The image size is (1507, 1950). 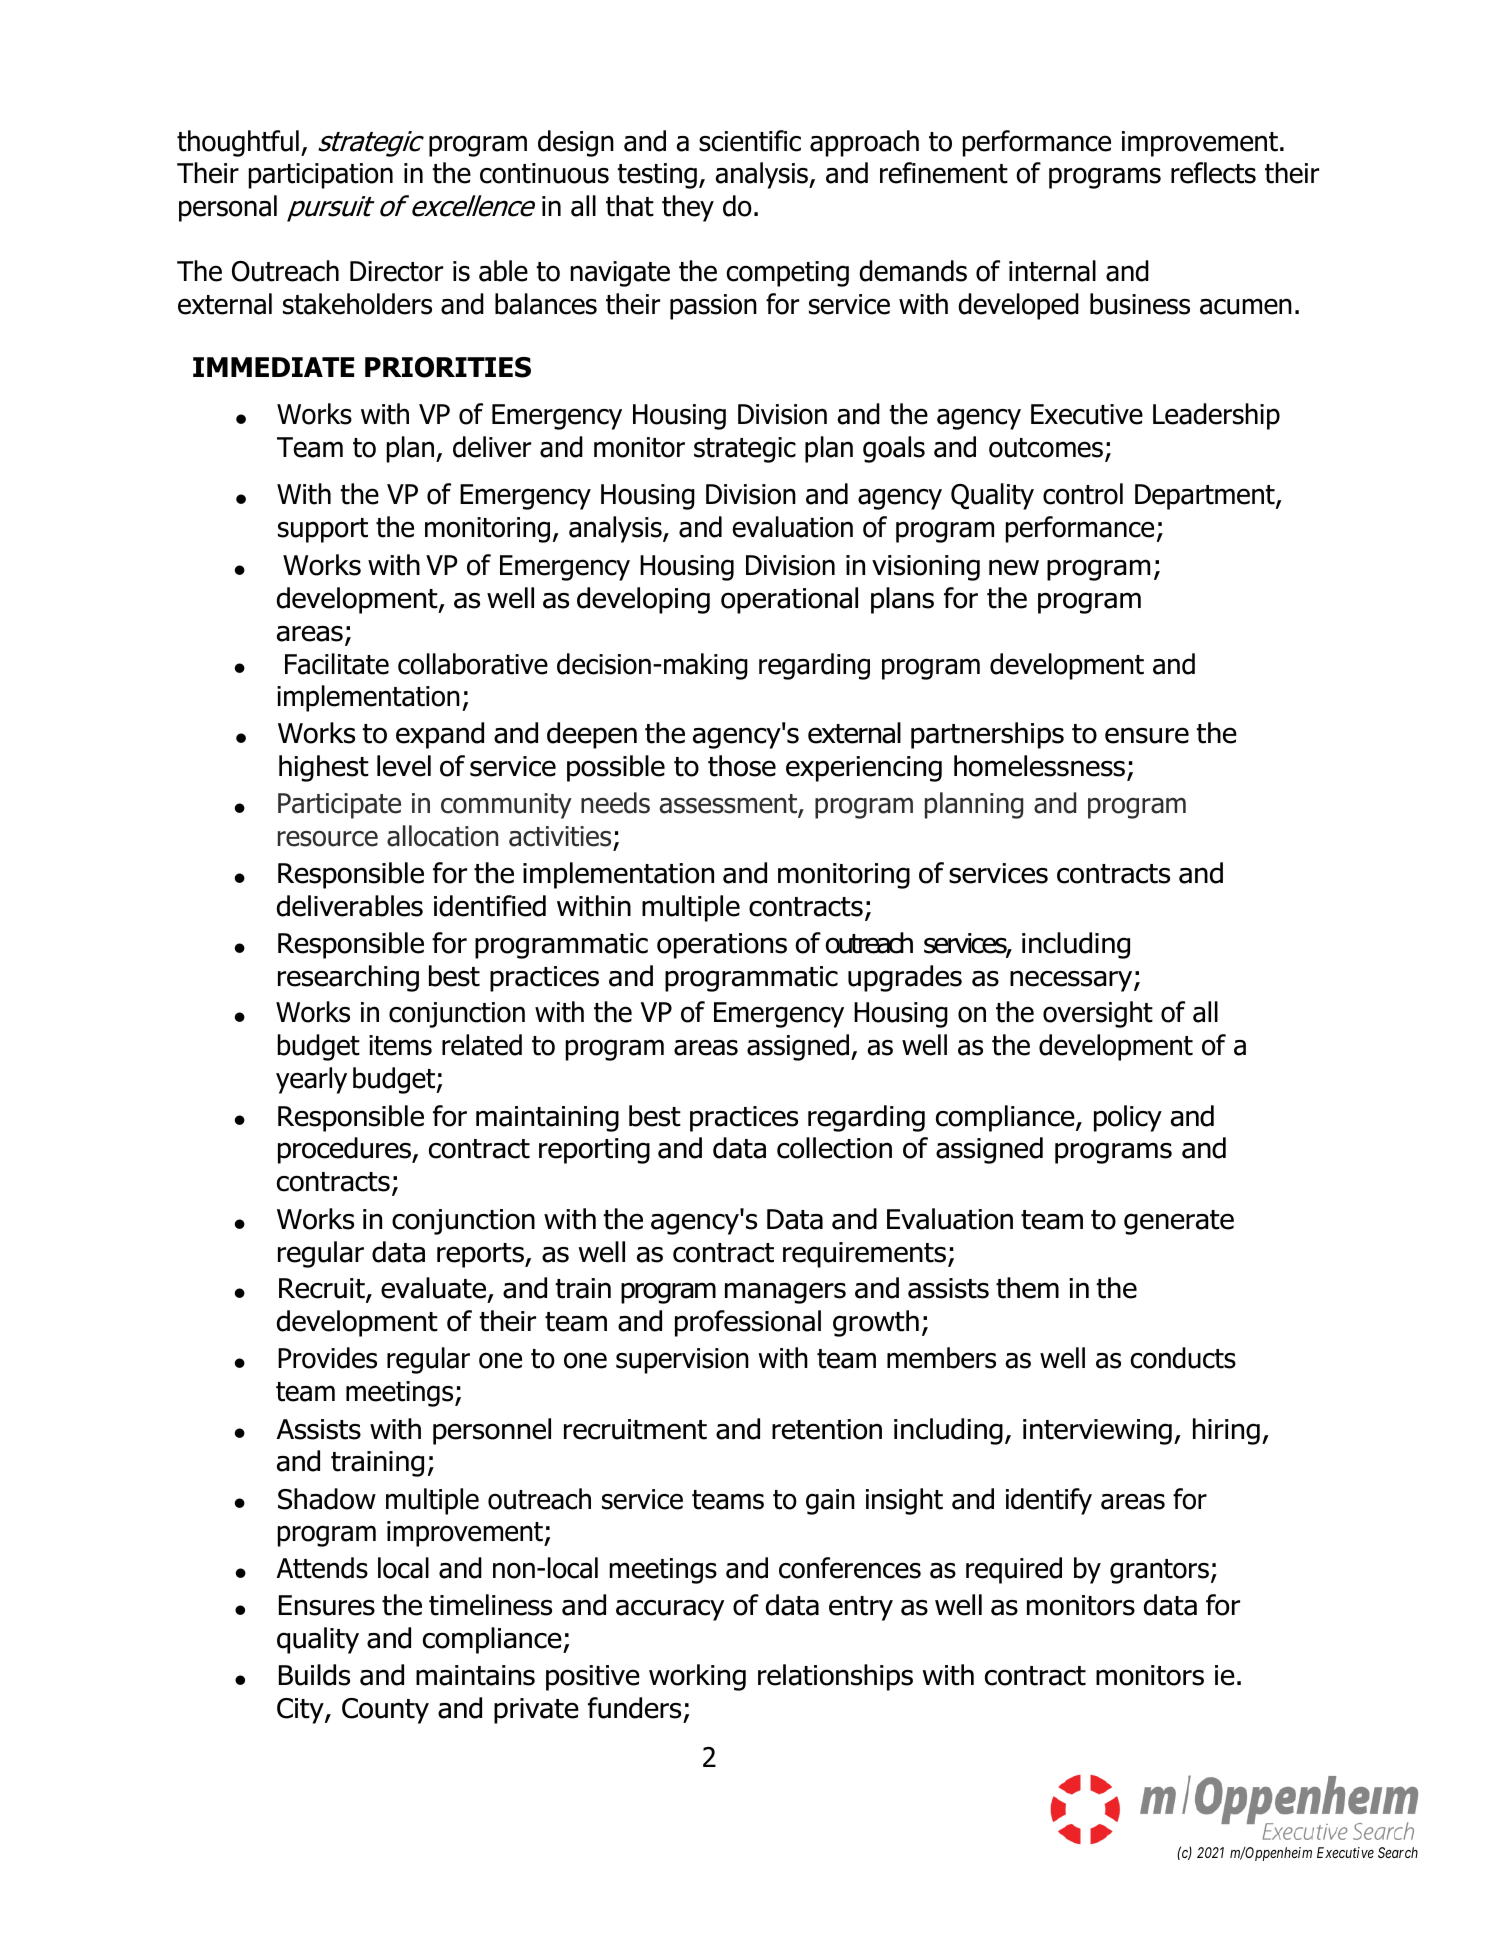 I want to click on professional, so click(x=748, y=1323).
